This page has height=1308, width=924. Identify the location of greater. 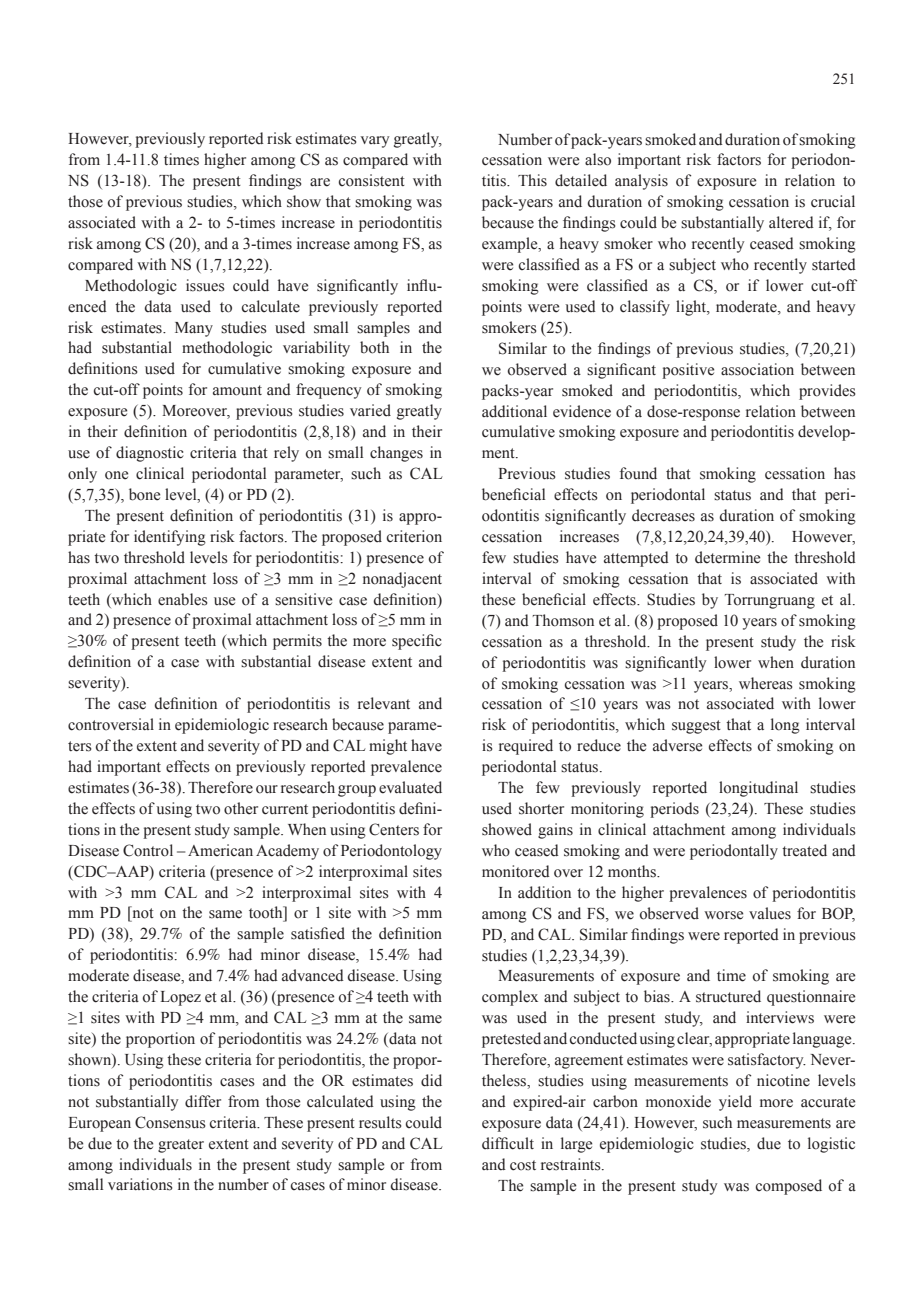
(181, 1146).
